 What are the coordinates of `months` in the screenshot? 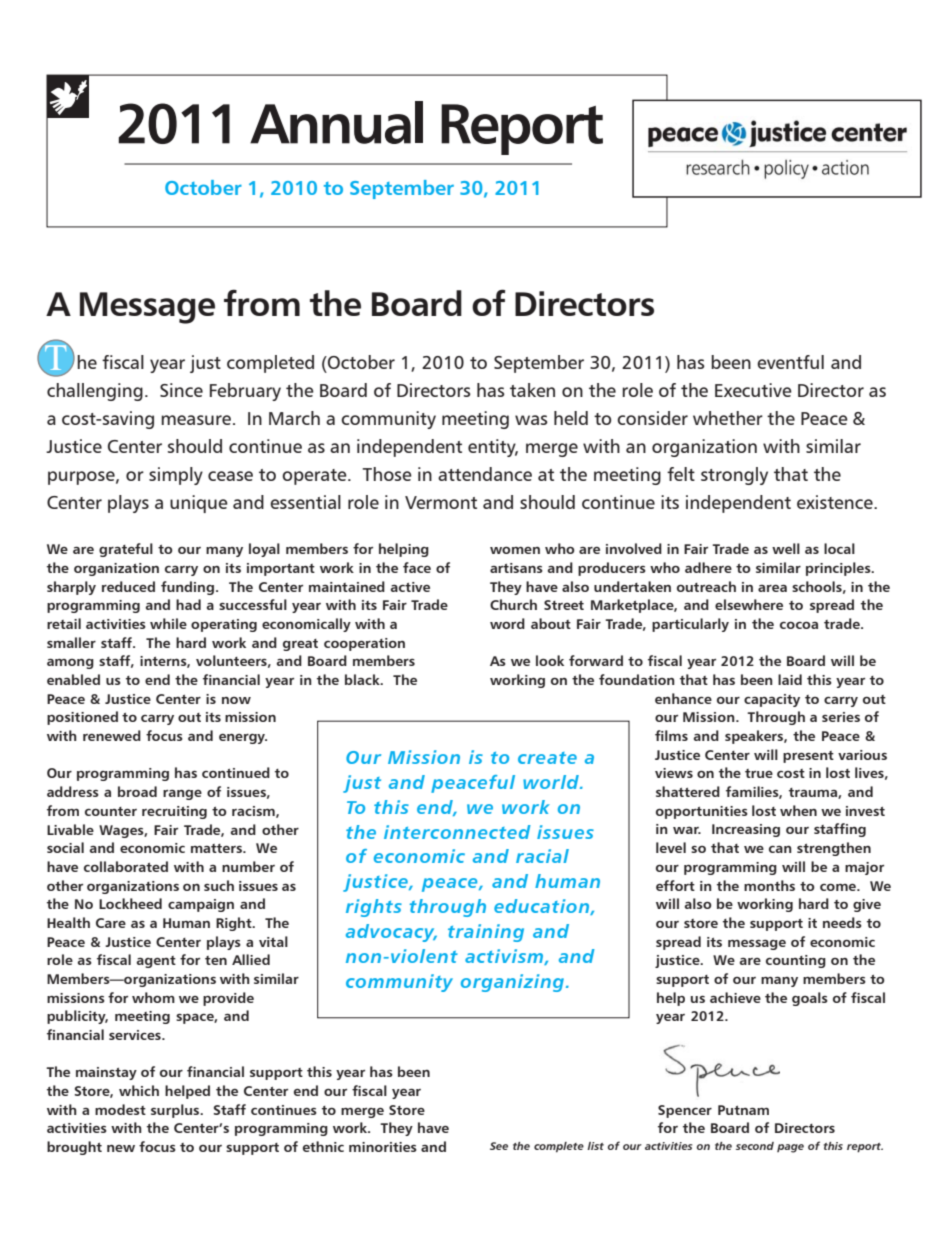 It's located at (769, 885).
